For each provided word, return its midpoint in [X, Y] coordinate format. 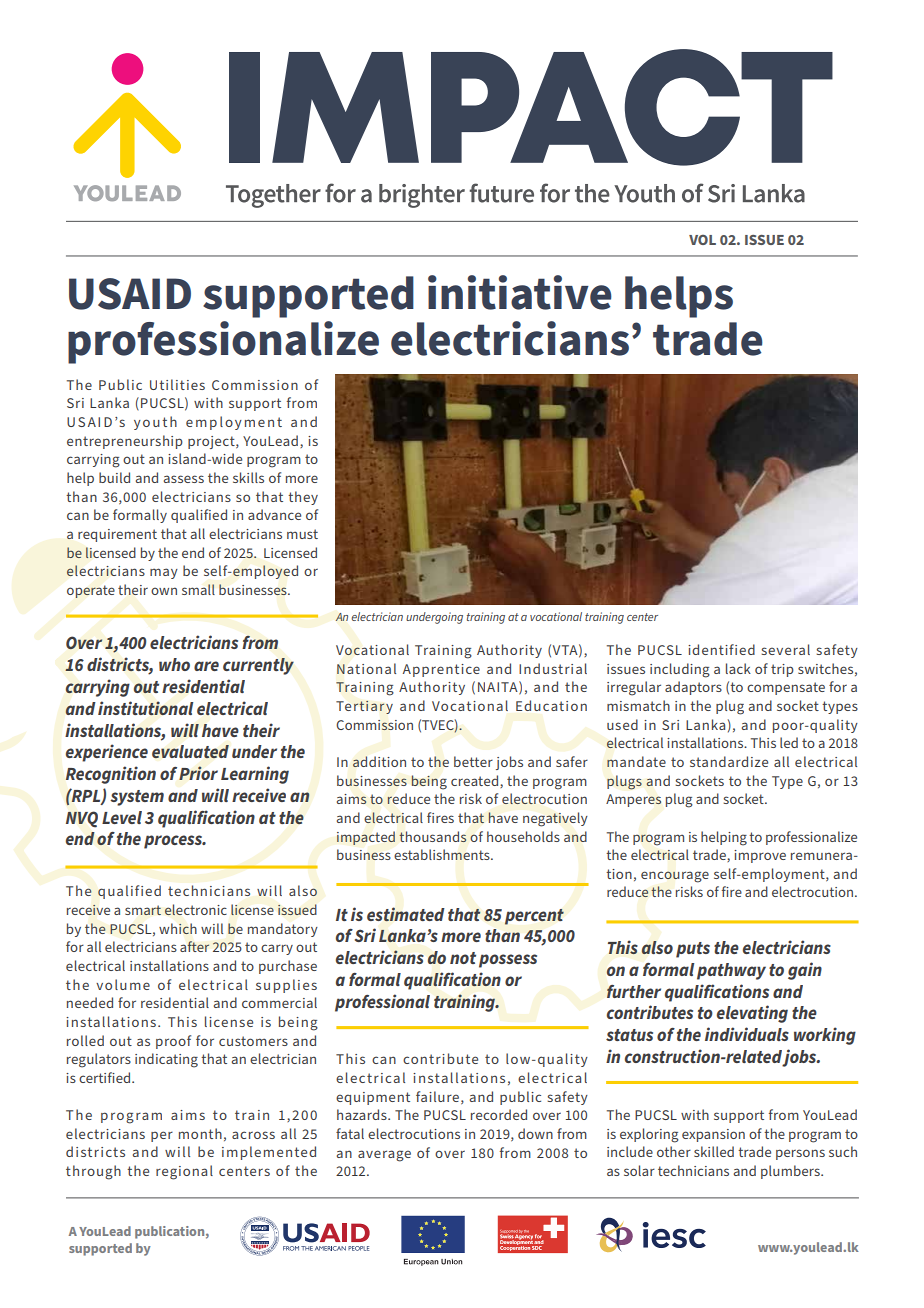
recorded [499, 1114]
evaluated [190, 752]
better [473, 761]
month [200, 1133]
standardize [729, 761]
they [303, 498]
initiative [520, 292]
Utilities [177, 384]
